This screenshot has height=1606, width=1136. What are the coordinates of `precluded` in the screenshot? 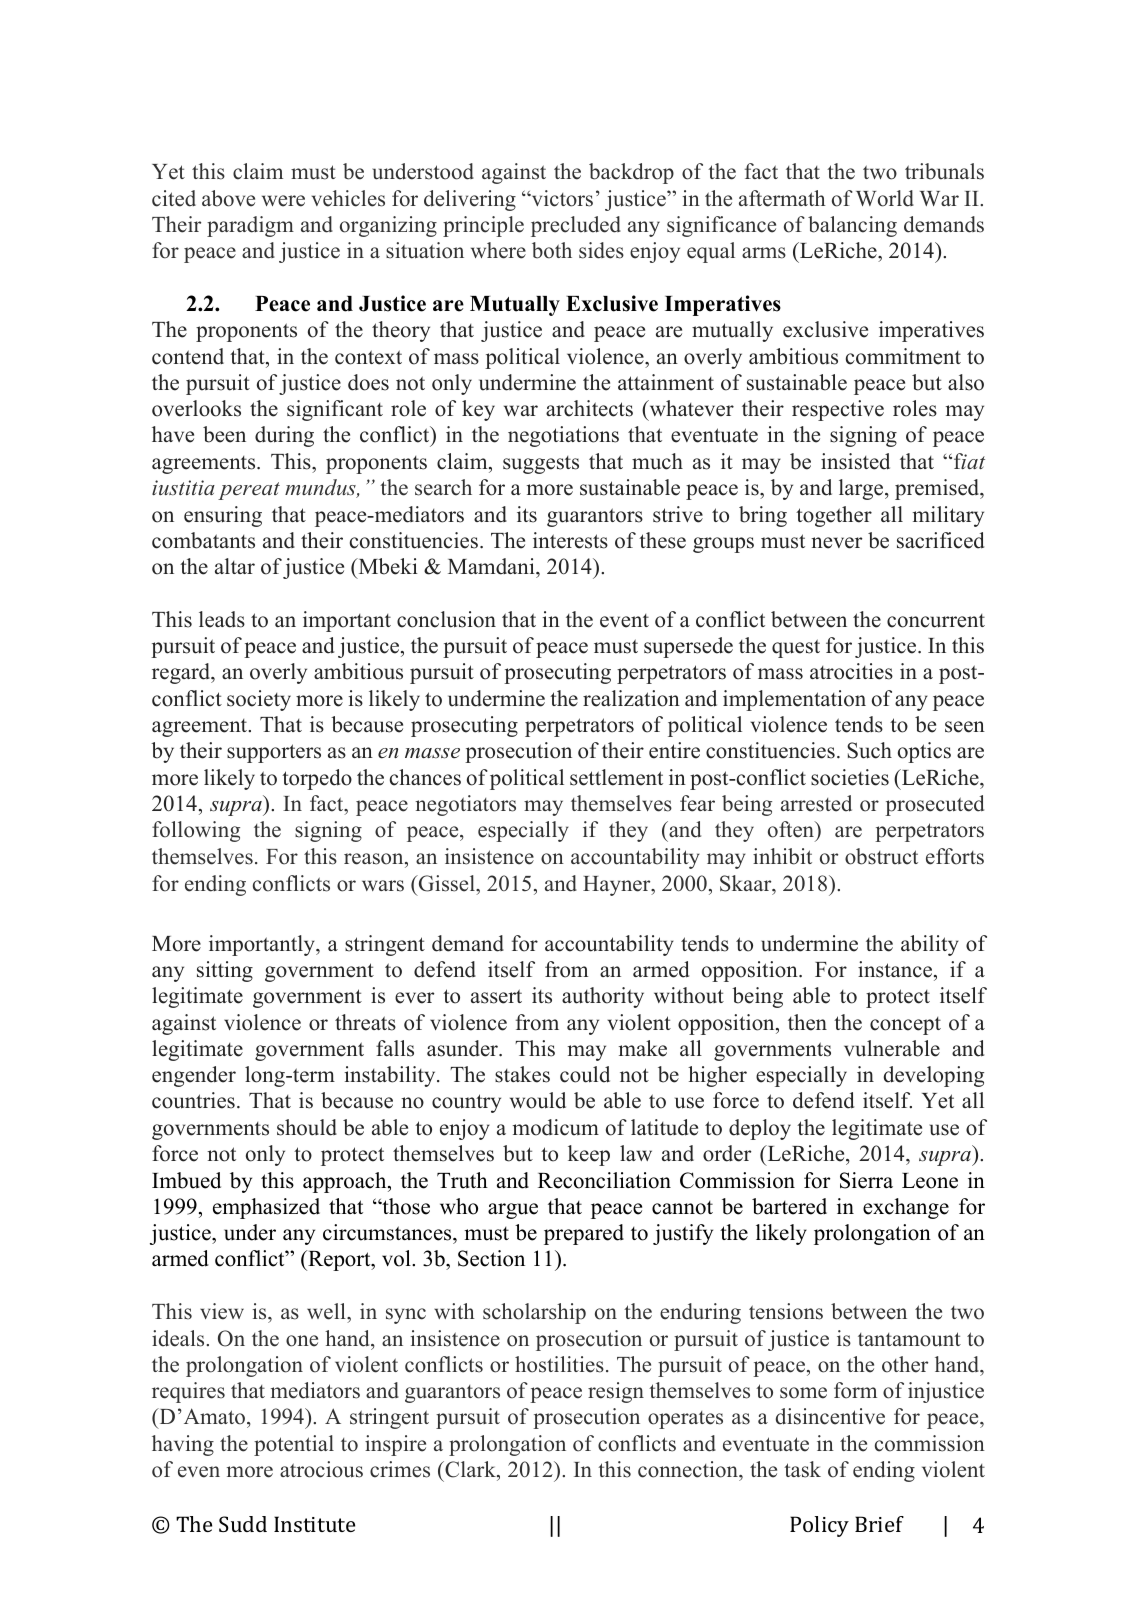 It's located at (576, 226).
